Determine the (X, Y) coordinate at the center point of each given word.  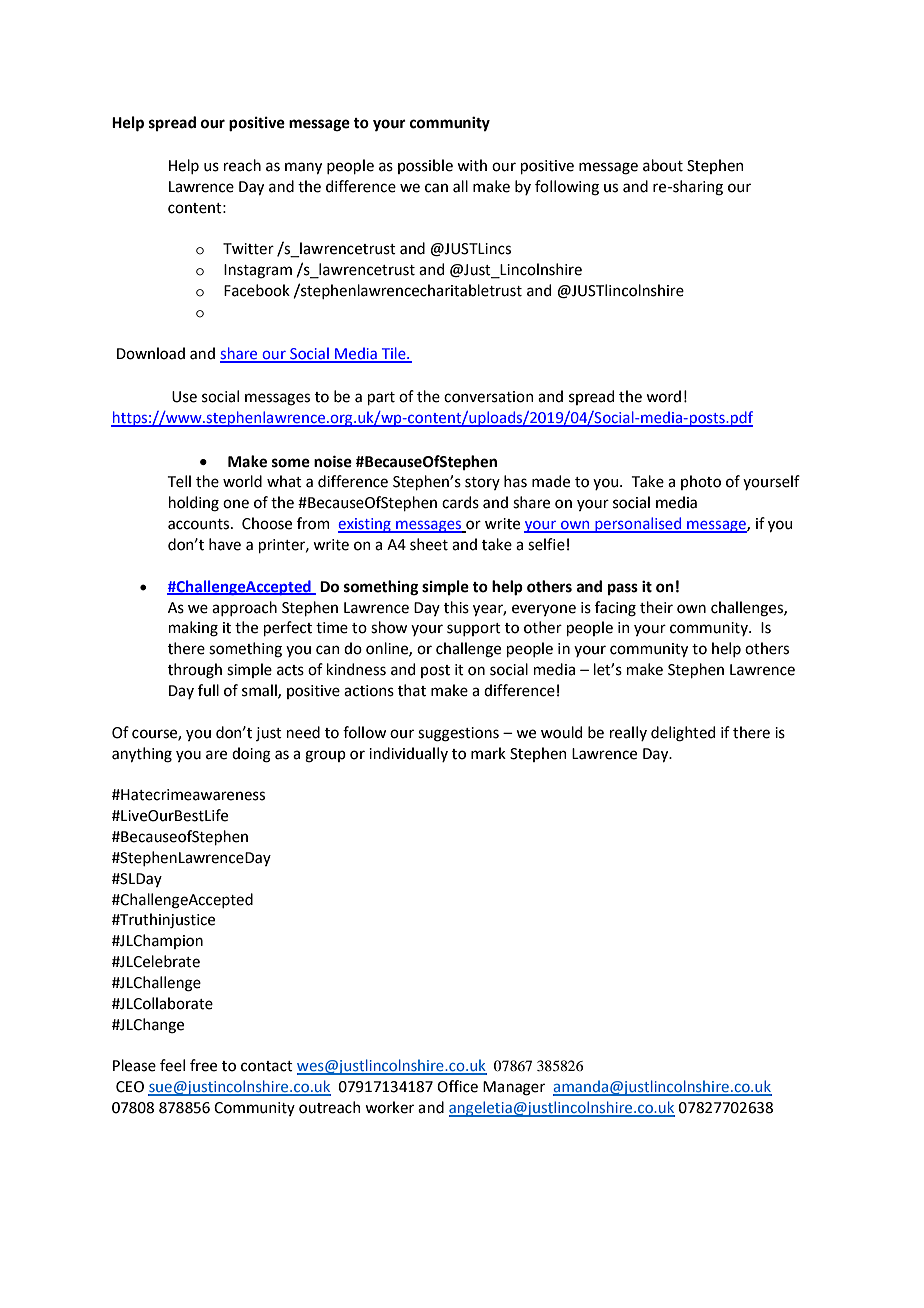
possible (425, 166)
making (193, 629)
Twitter (248, 249)
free (203, 1065)
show (389, 627)
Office (457, 1086)
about (663, 165)
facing (615, 609)
